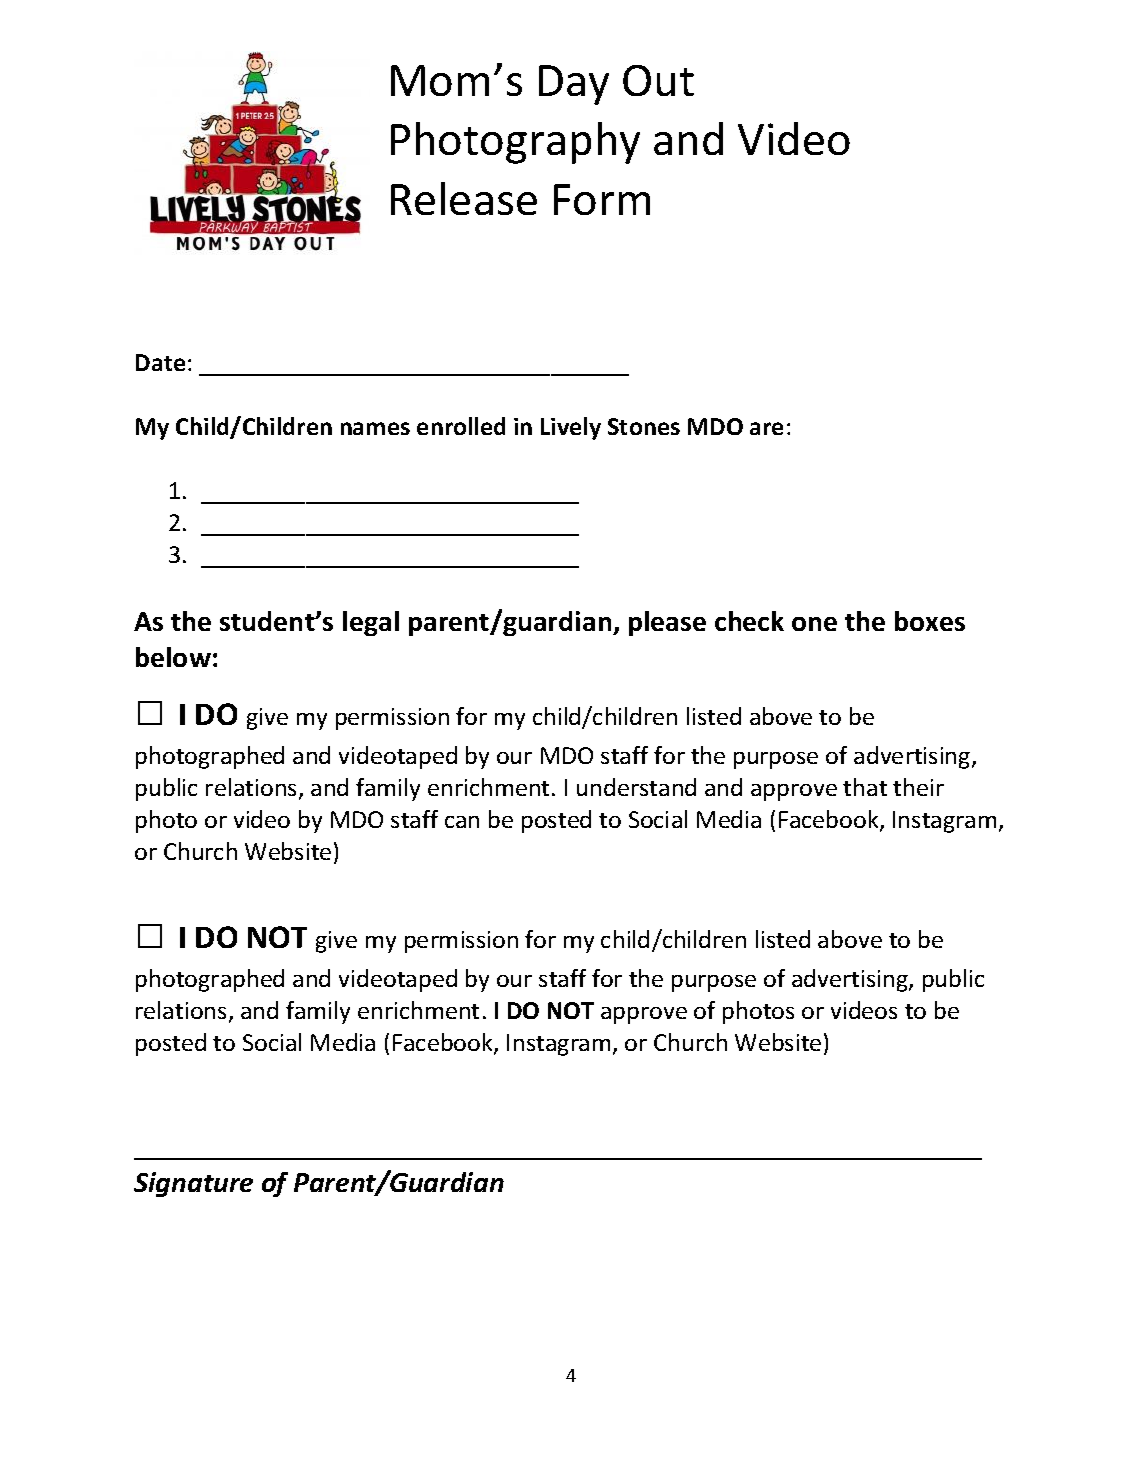 The width and height of the screenshot is (1144, 1480). Describe the element at coordinates (644, 426) in the screenshot. I see `Stones` at that location.
